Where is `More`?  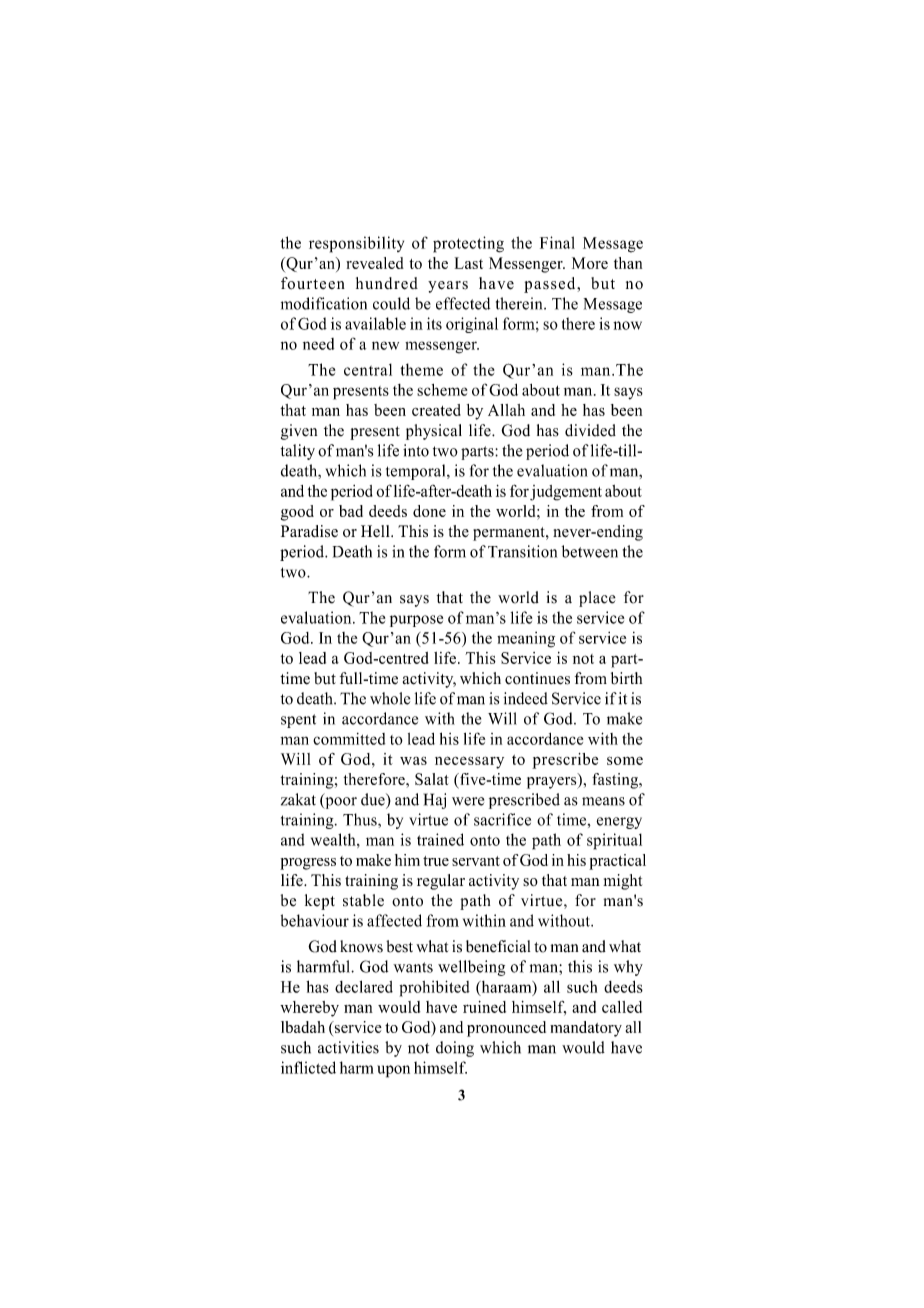
More is located at coordinates (590, 263).
